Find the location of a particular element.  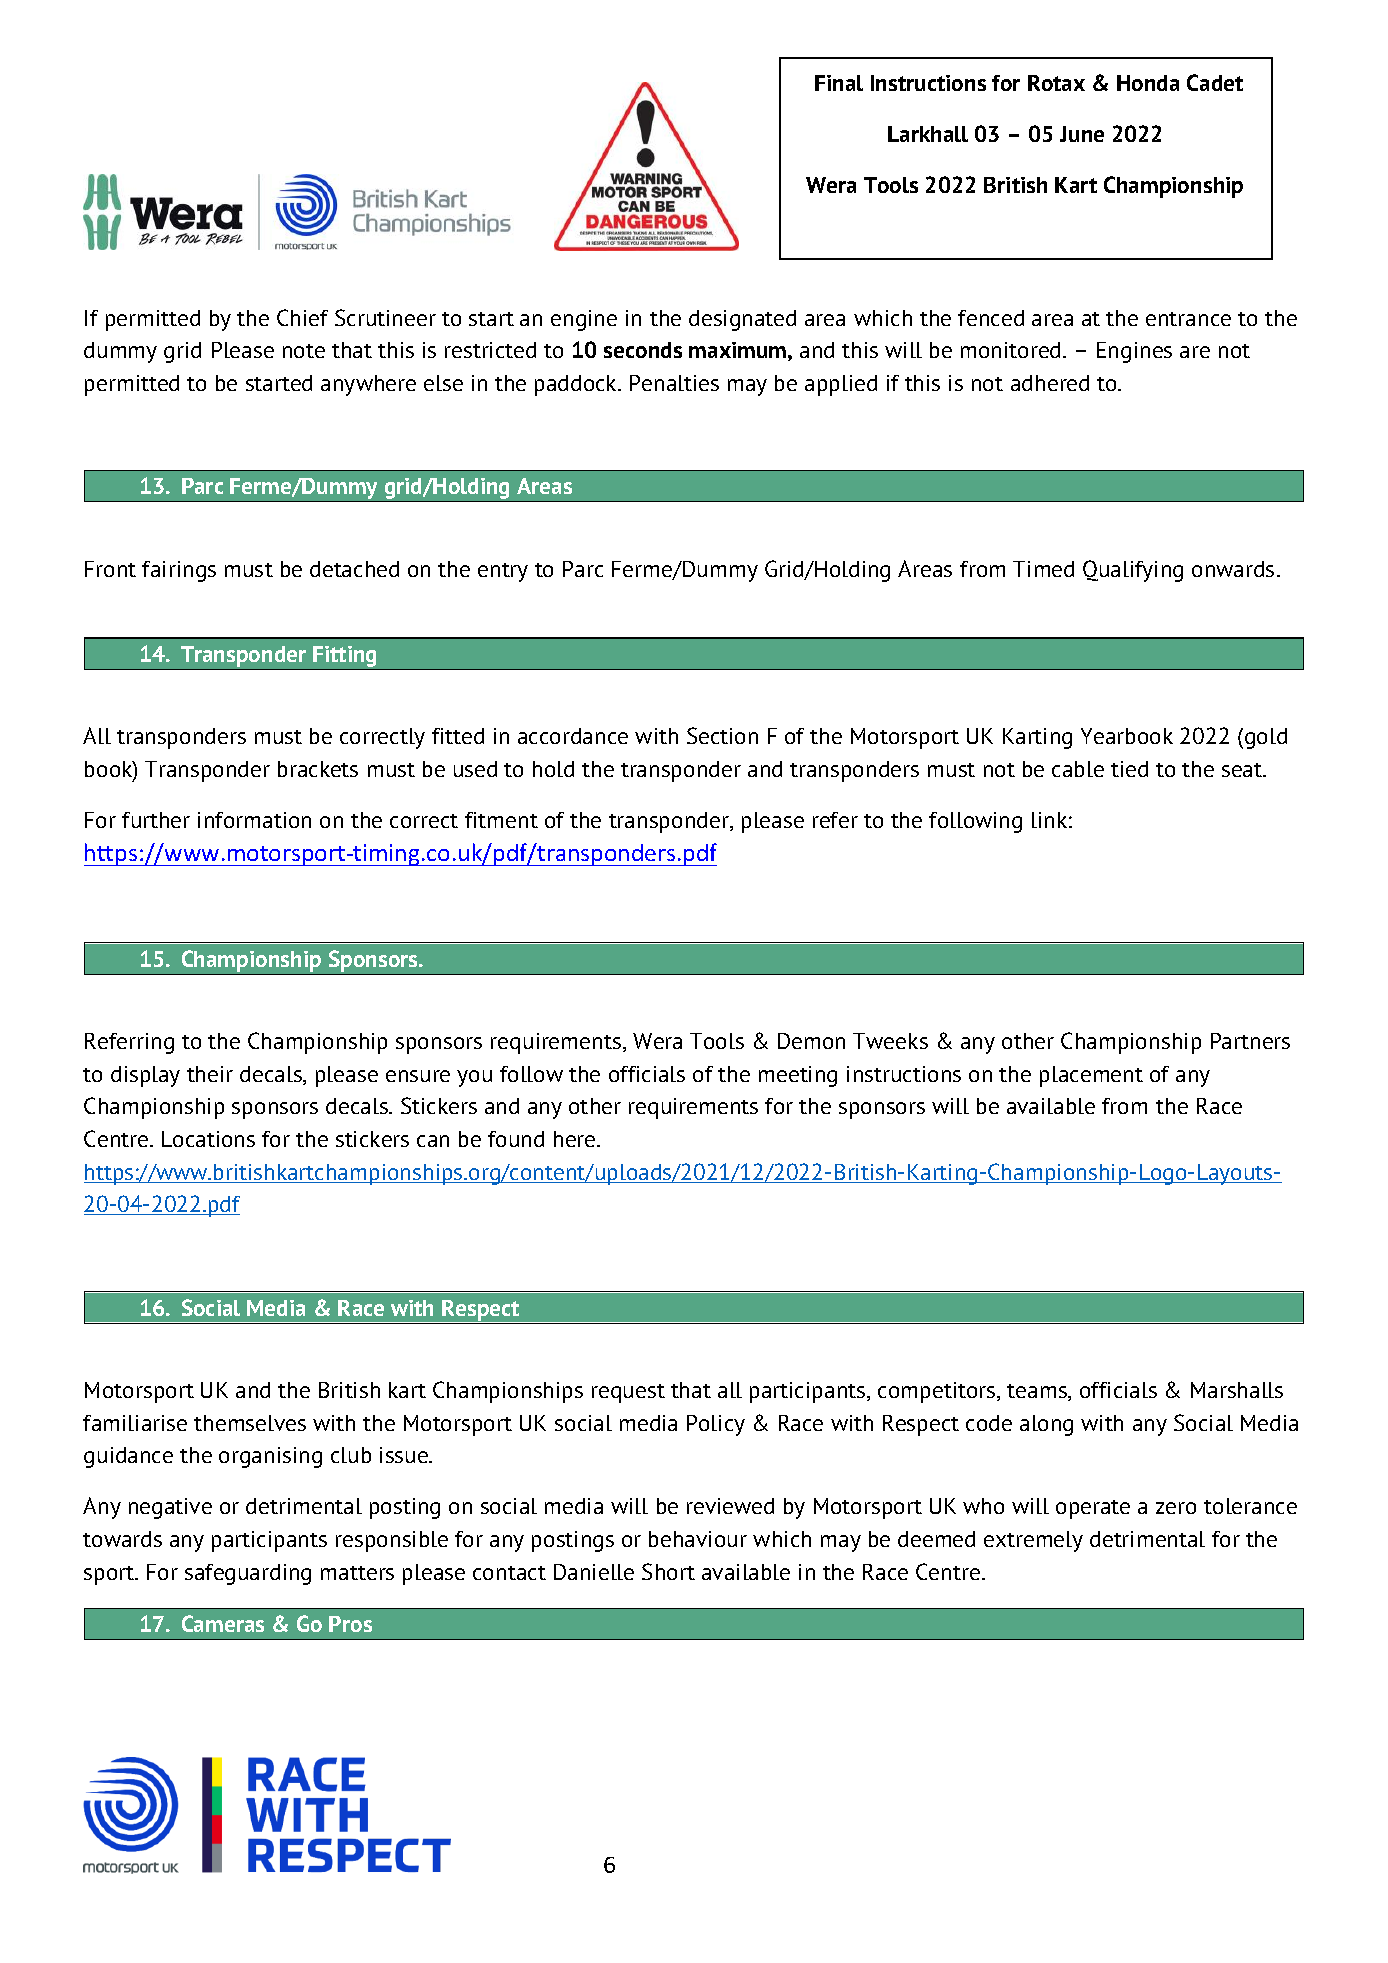

June is located at coordinates (1082, 134).
